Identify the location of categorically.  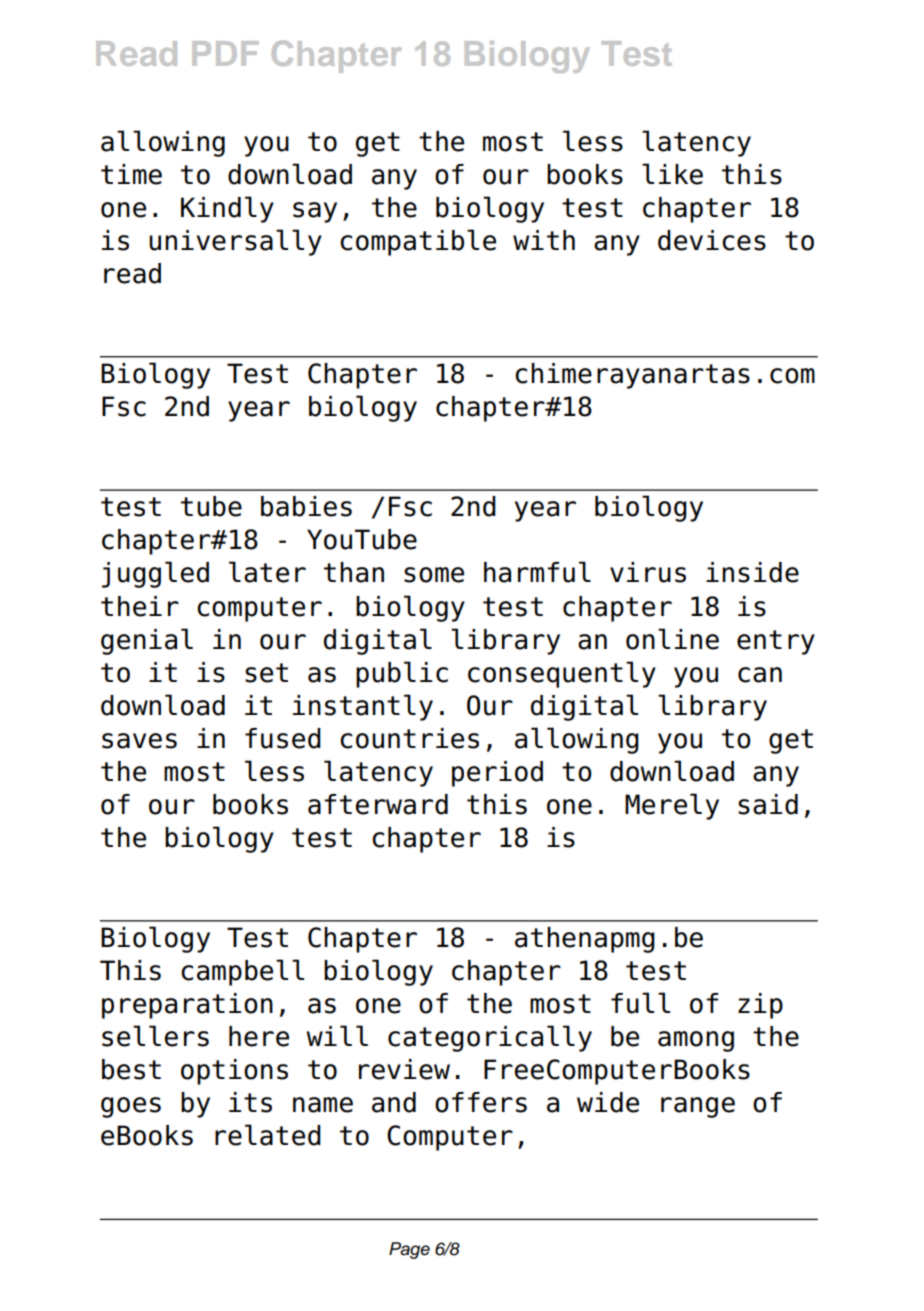
(490, 1038).
